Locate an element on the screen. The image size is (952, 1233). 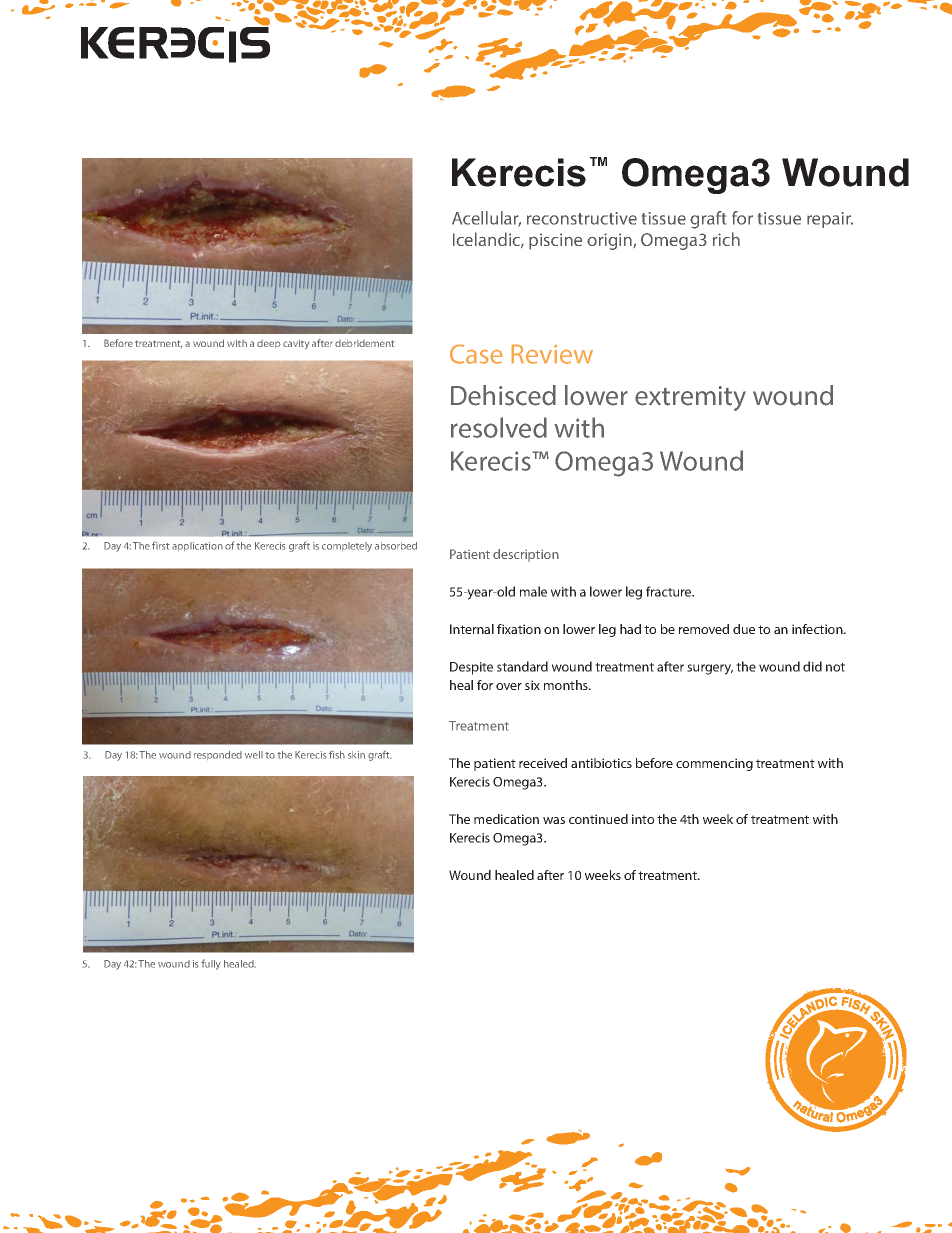
due is located at coordinates (744, 629).
